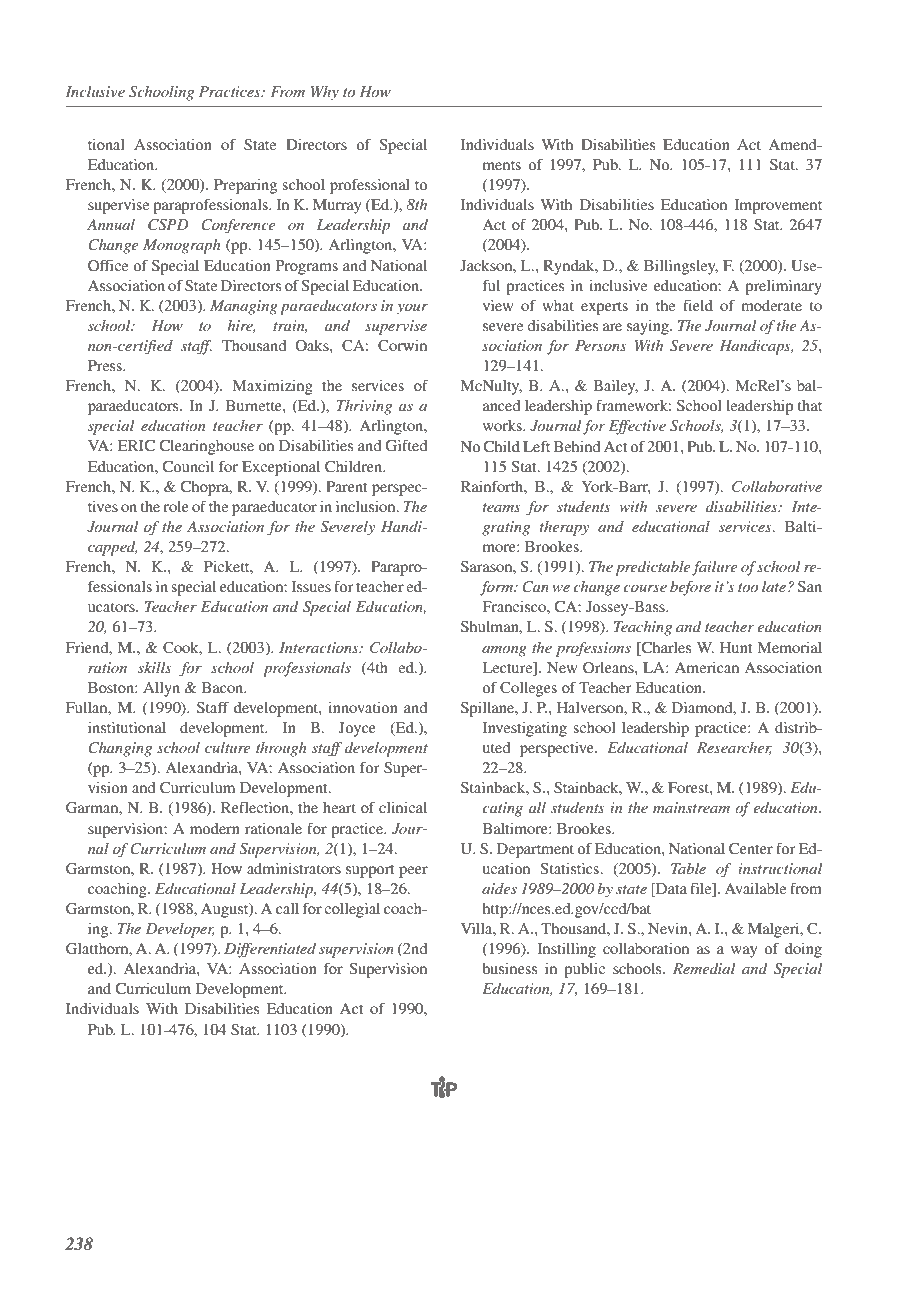  What do you see at coordinates (525, 729) in the image?
I see `Investigating` at bounding box center [525, 729].
